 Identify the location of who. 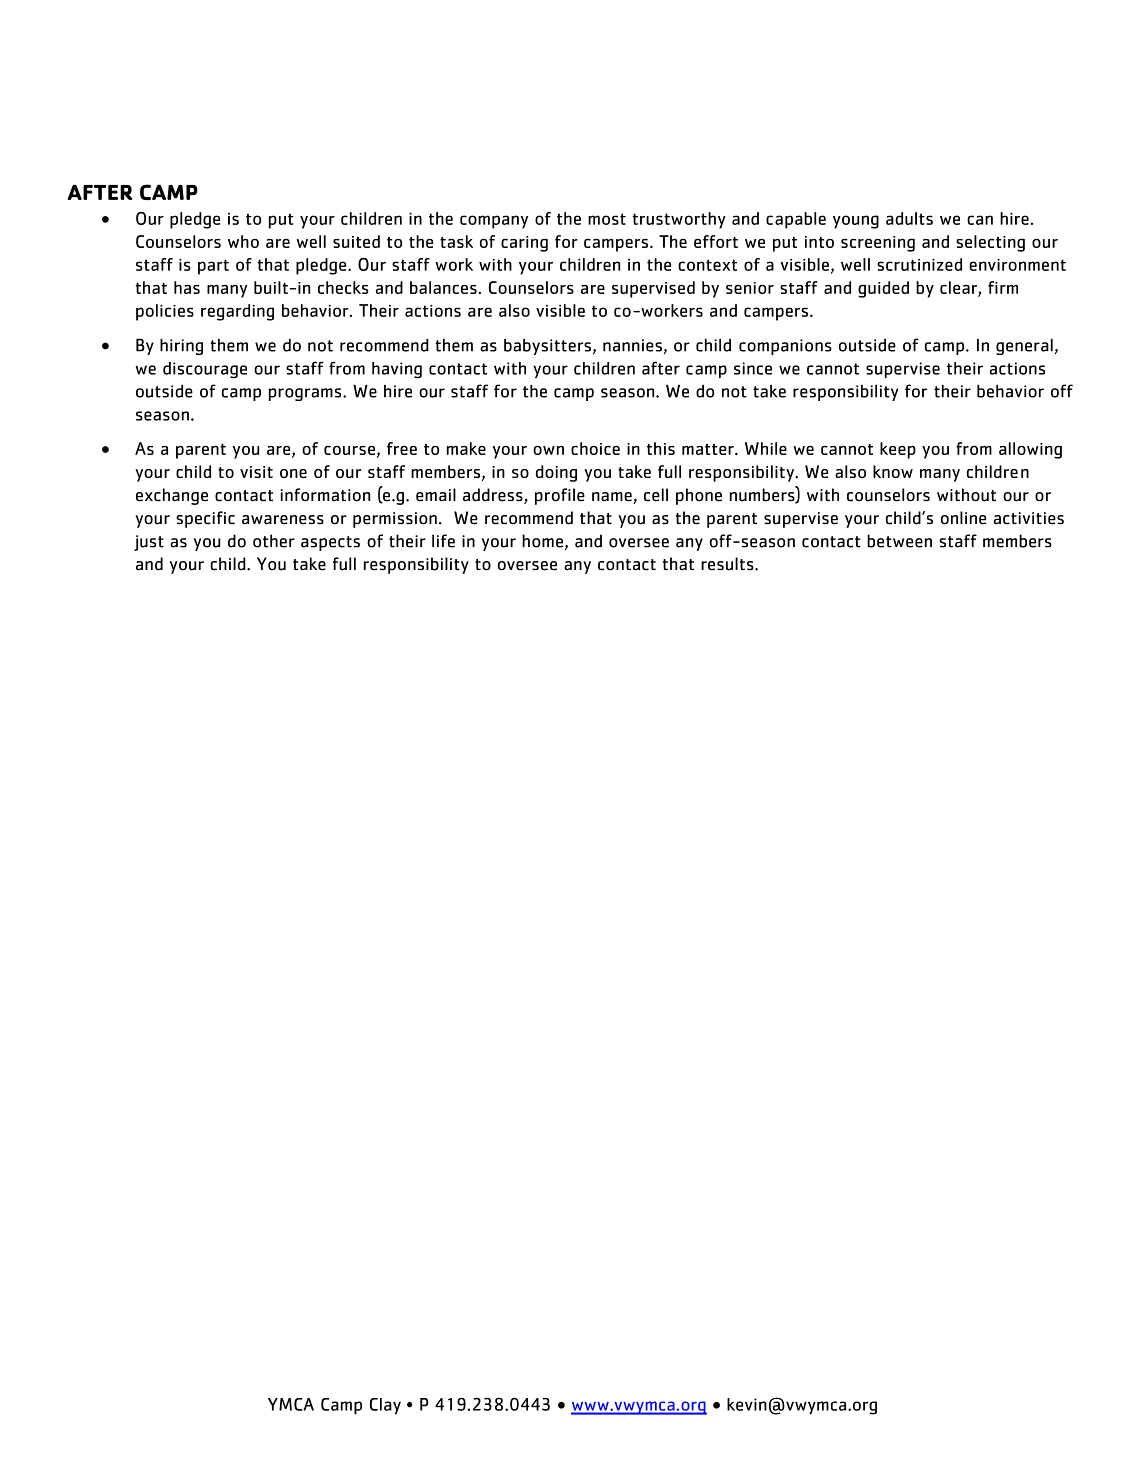
(243, 241).
